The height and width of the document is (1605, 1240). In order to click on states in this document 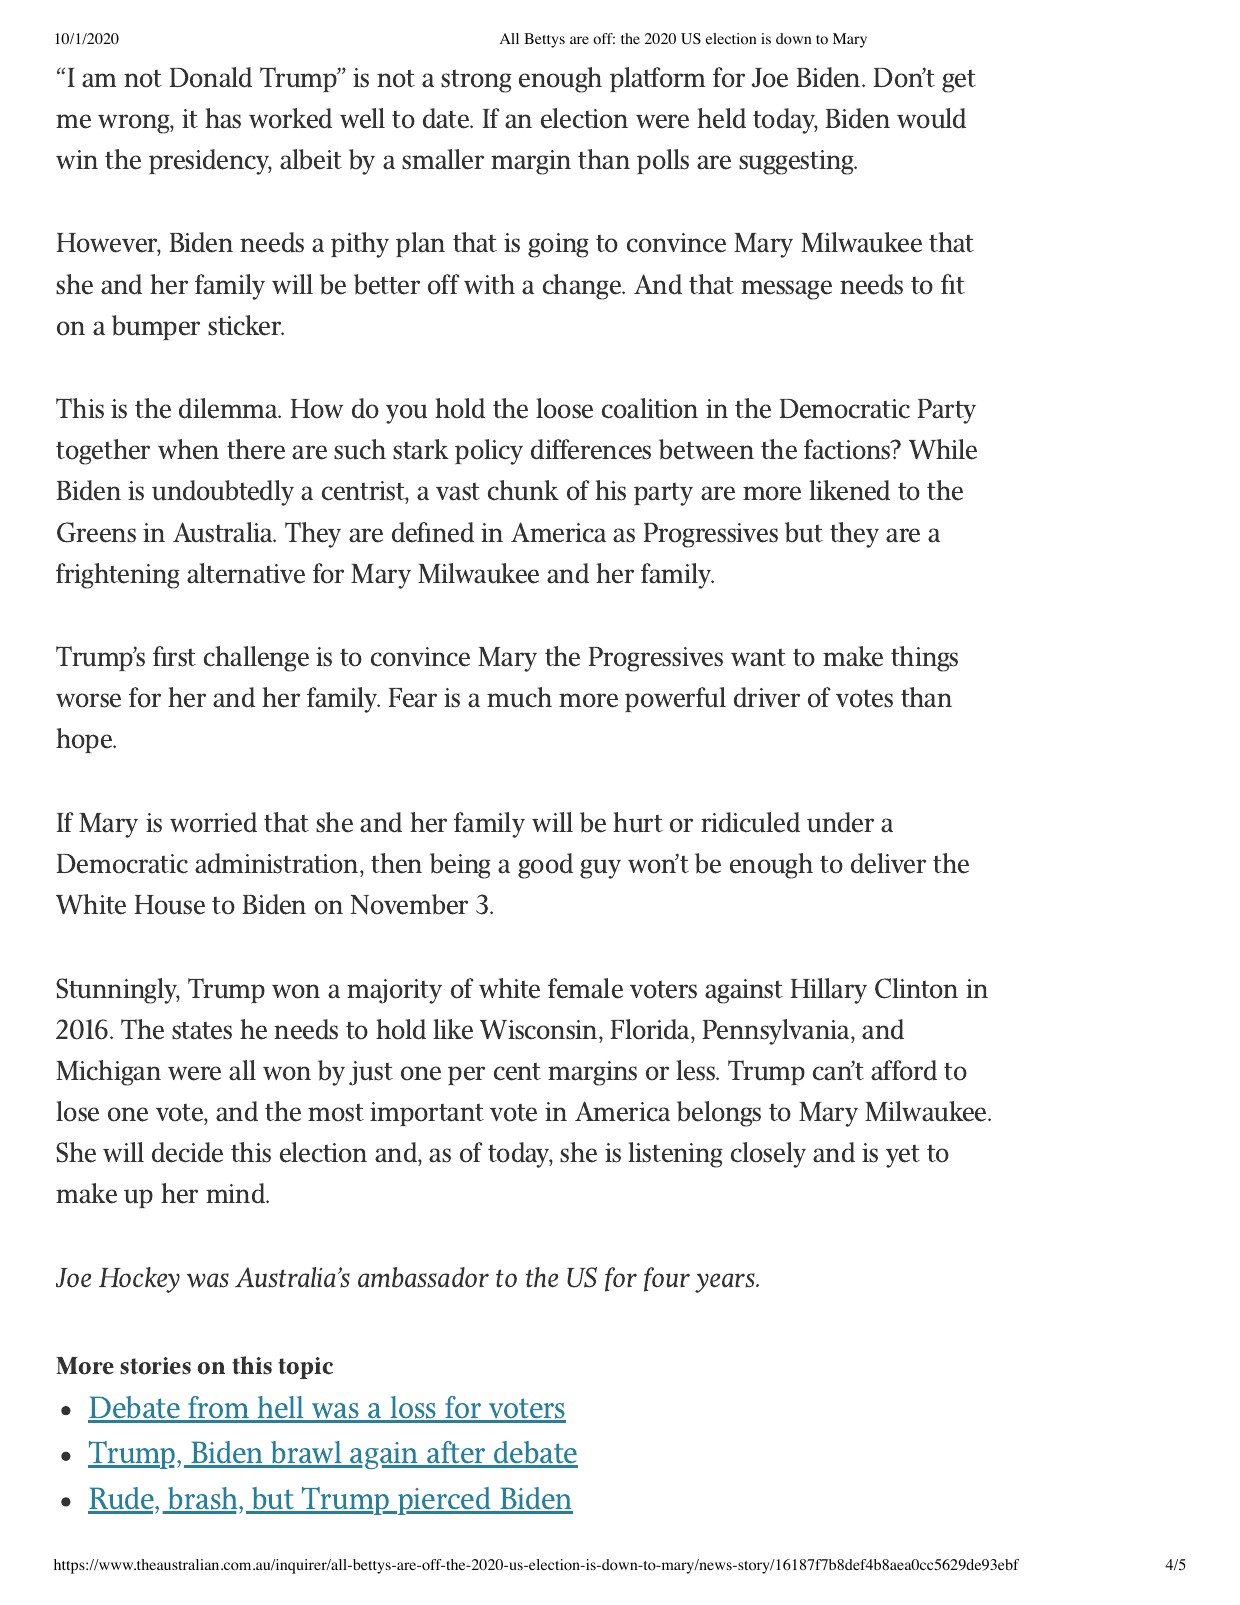, I will do `click(202, 1031)`.
